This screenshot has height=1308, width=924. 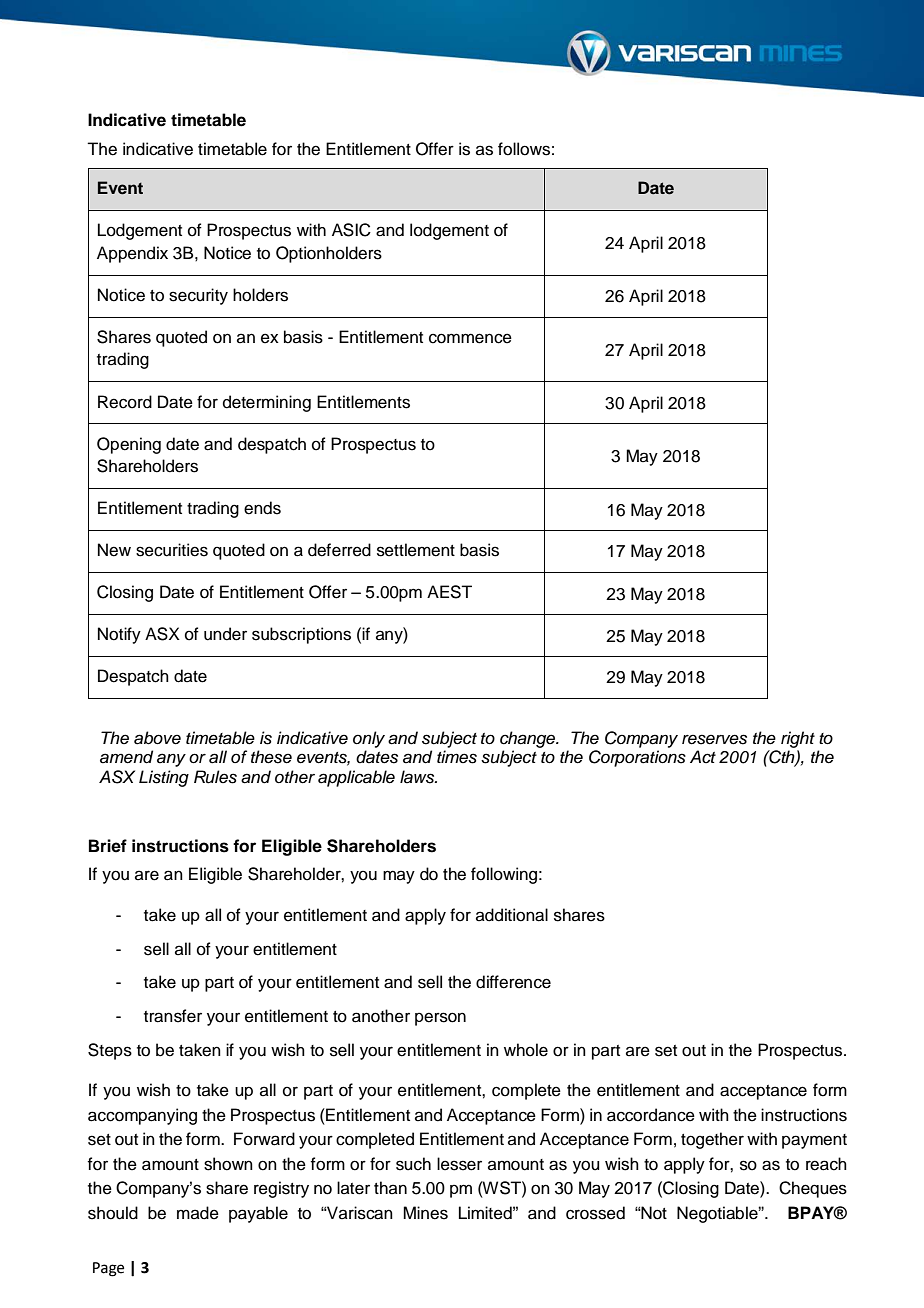 What do you see at coordinates (198, 296) in the screenshot?
I see `security` at bounding box center [198, 296].
